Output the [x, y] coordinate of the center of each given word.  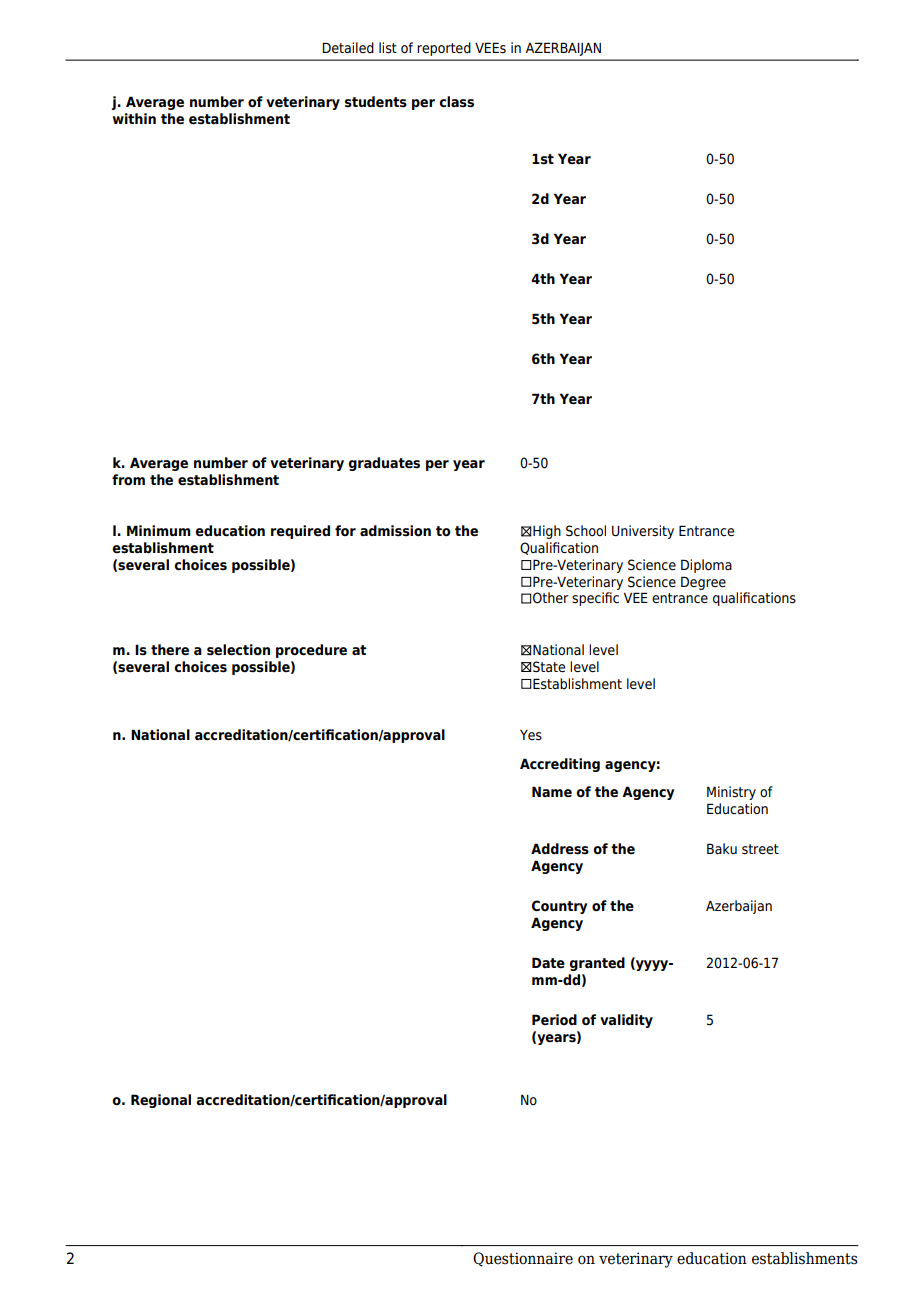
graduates [384, 464]
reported [444, 49]
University [643, 532]
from [128, 480]
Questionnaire [523, 1259]
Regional [161, 1101]
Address [560, 849]
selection [238, 650]
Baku [722, 848]
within [134, 118]
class [456, 102]
